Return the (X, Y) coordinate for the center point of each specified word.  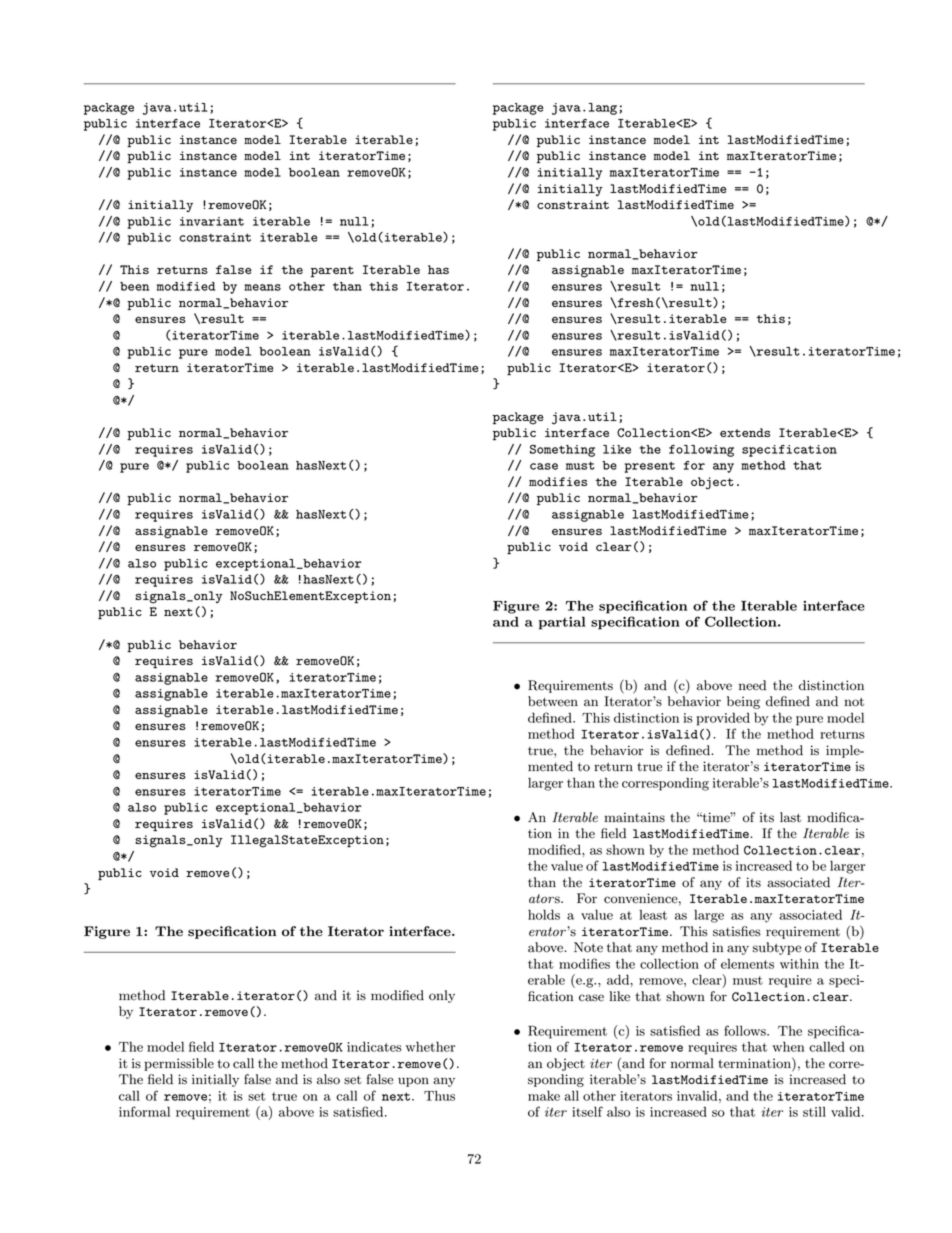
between (553, 701)
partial (562, 623)
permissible (179, 1064)
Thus (439, 1095)
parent (332, 271)
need (752, 685)
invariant (212, 221)
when (788, 1046)
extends (745, 432)
